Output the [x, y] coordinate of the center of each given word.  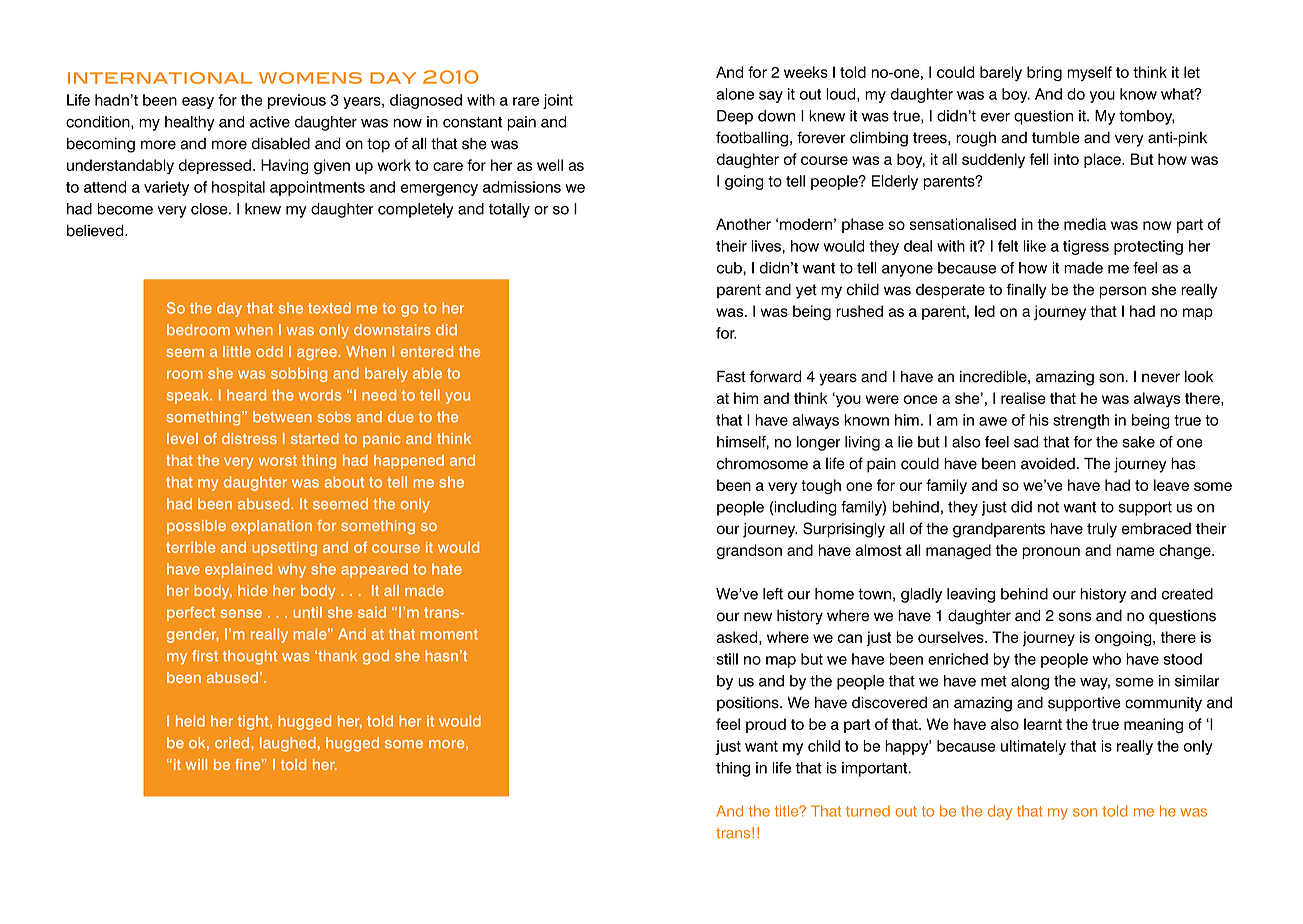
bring [1044, 73]
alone [735, 94]
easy [198, 103]
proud [766, 725]
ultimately [1033, 747]
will [196, 764]
